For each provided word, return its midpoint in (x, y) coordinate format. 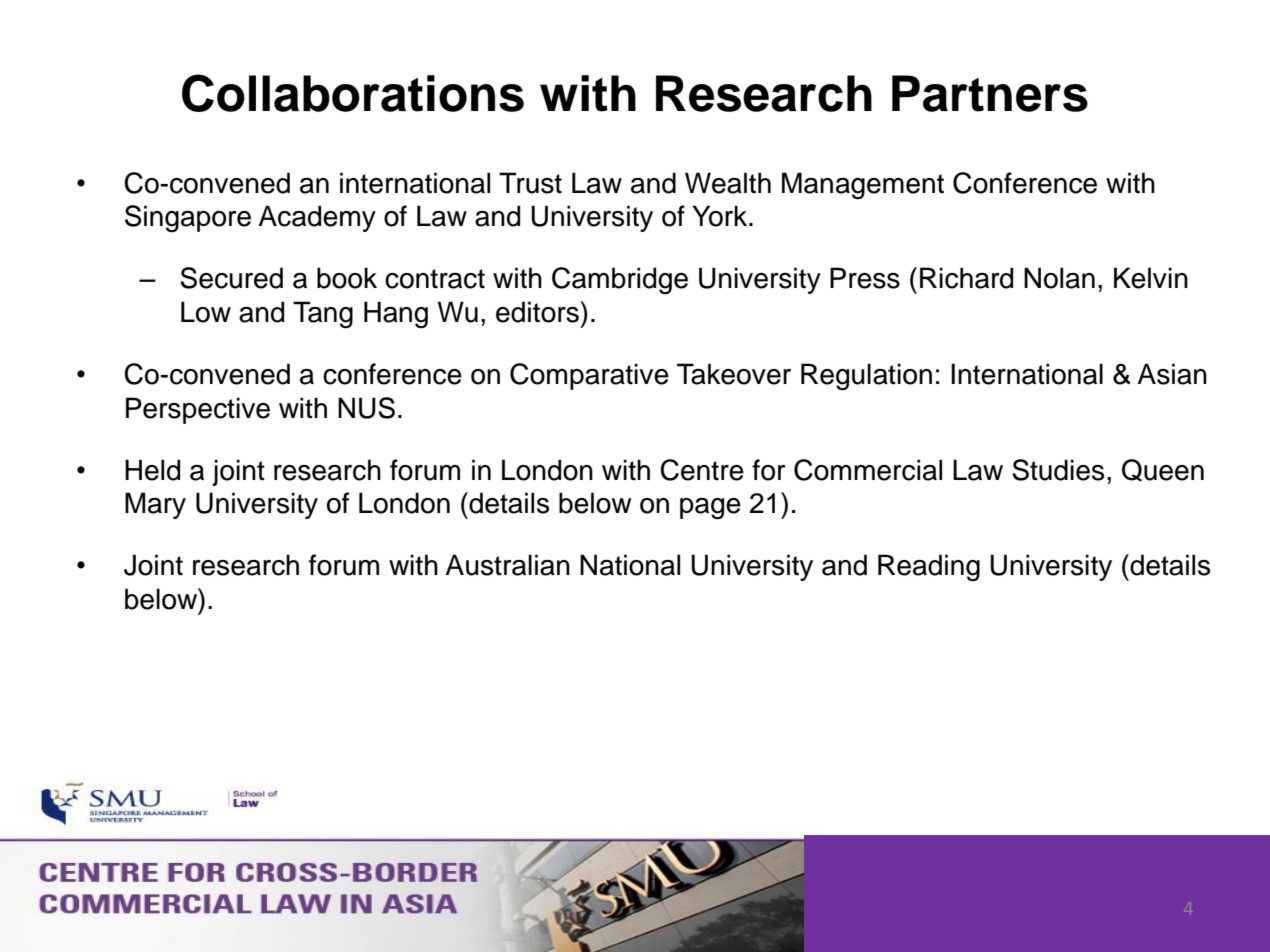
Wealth (728, 183)
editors (537, 312)
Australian (507, 565)
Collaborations (353, 93)
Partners (990, 93)
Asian (1172, 374)
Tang (323, 315)
